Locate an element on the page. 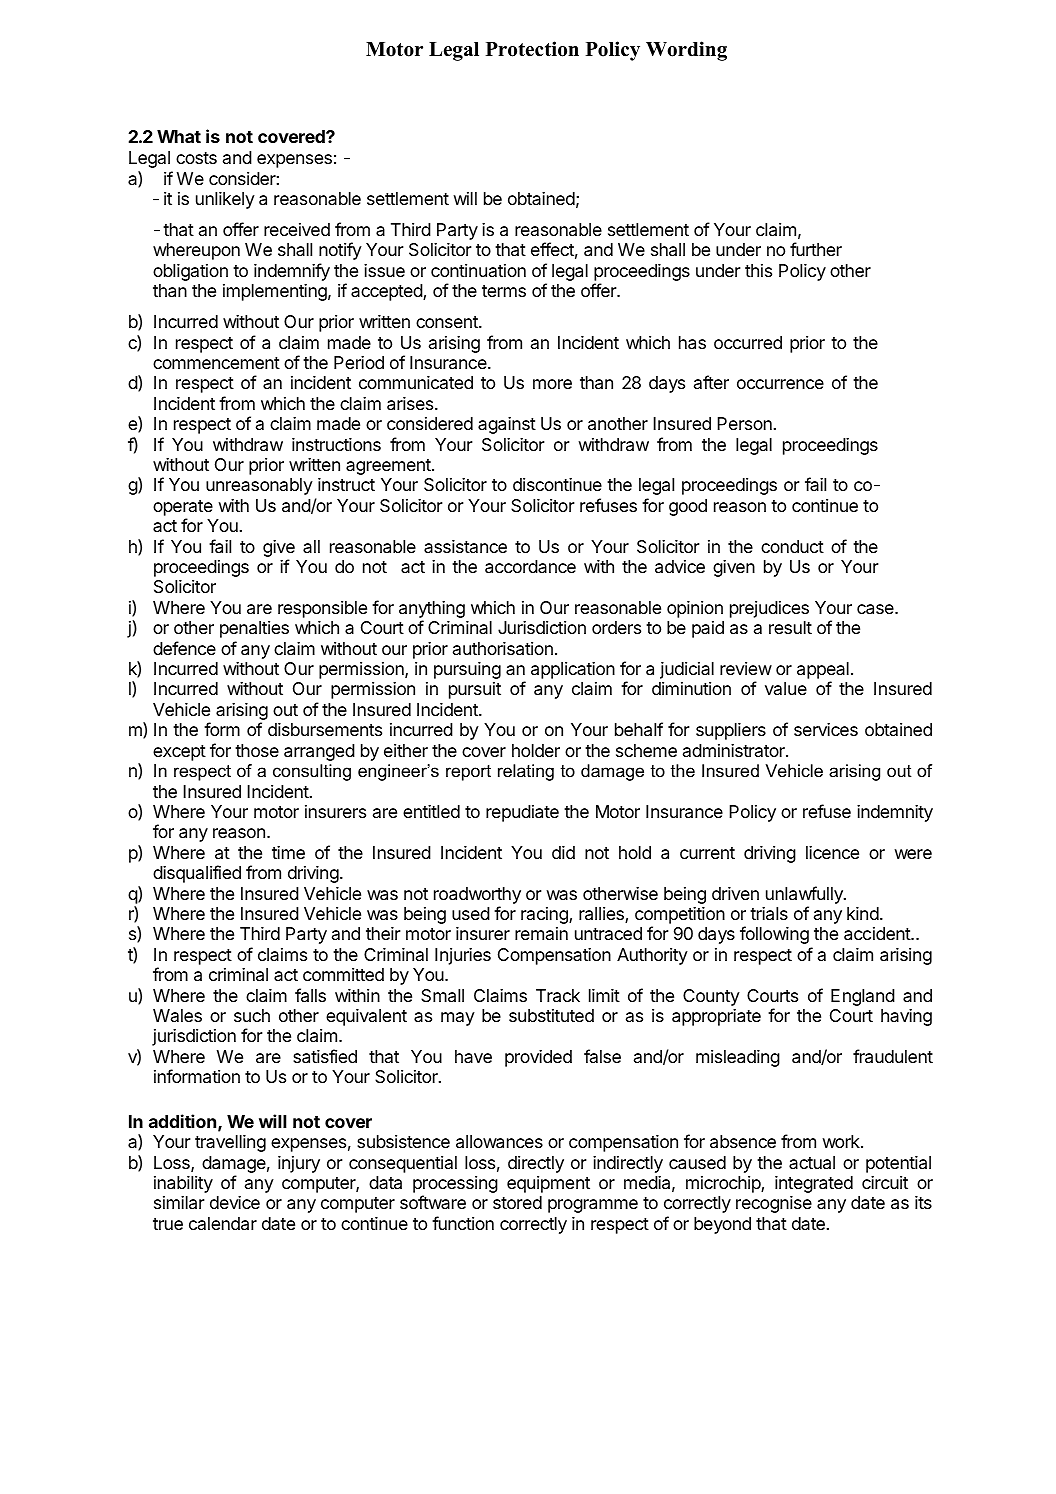  commencement is located at coordinates (216, 363).
